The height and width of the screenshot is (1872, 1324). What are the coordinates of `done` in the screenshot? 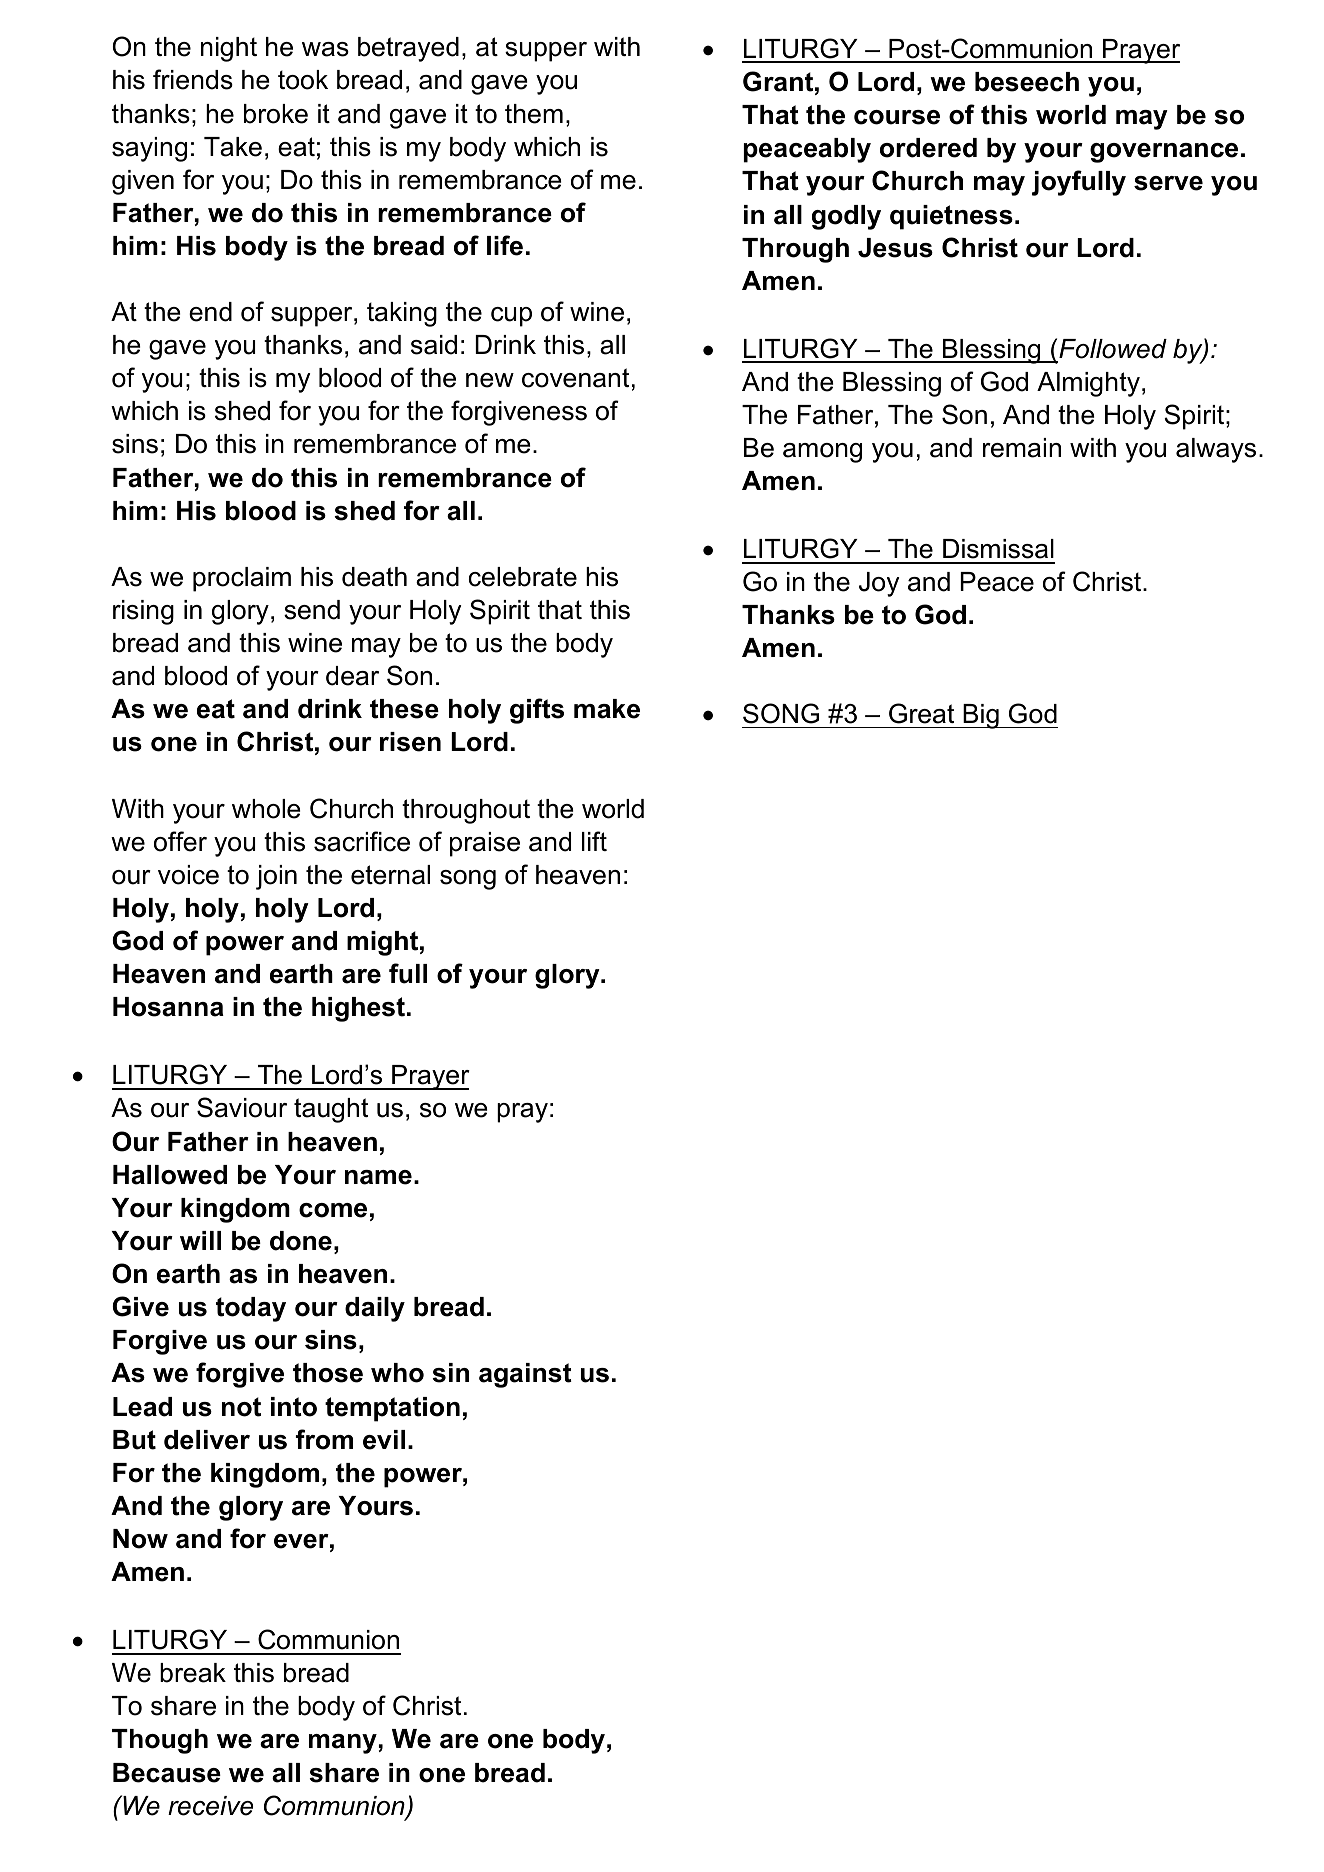 It's located at (301, 1241).
